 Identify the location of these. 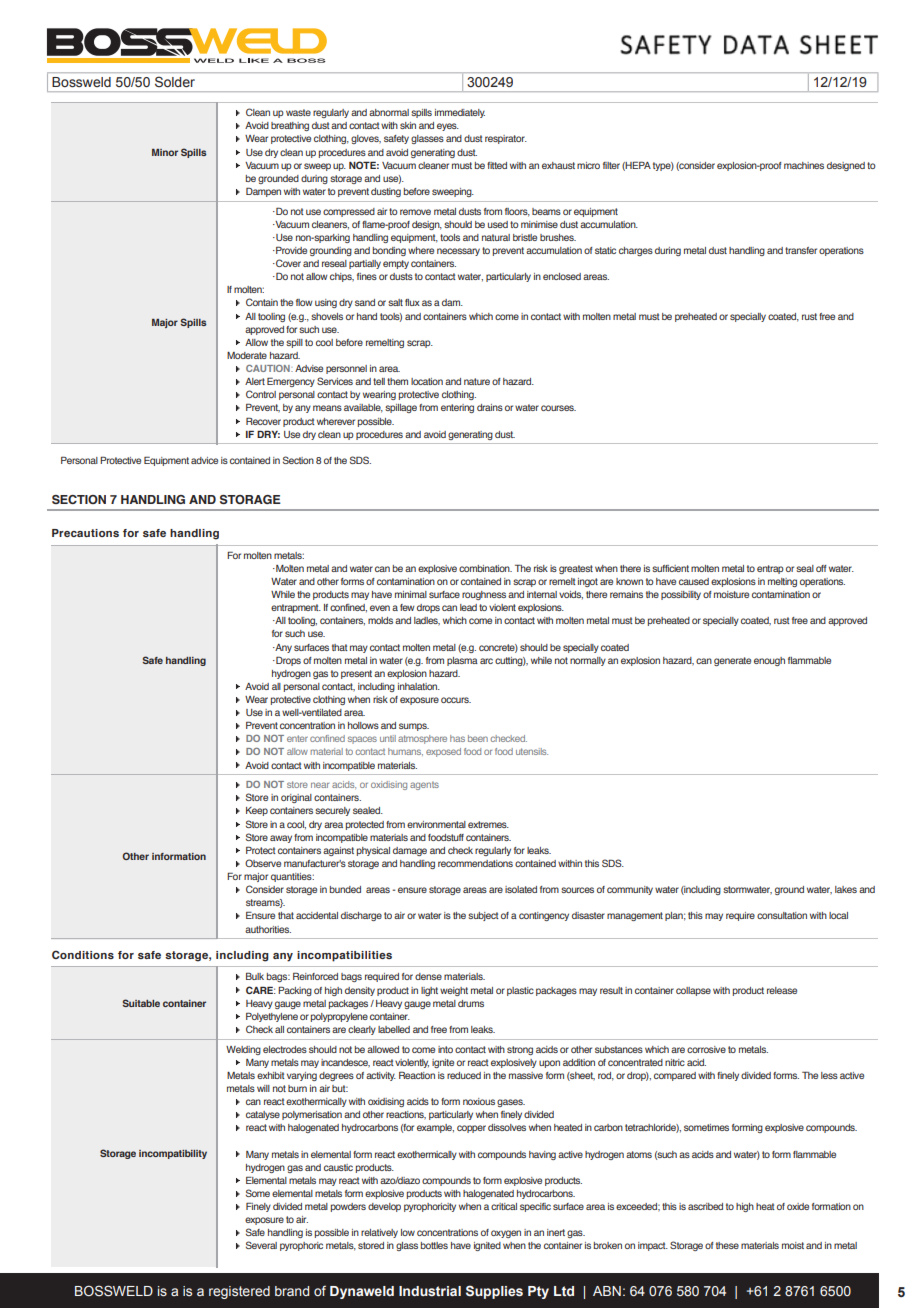
(727, 1245).
